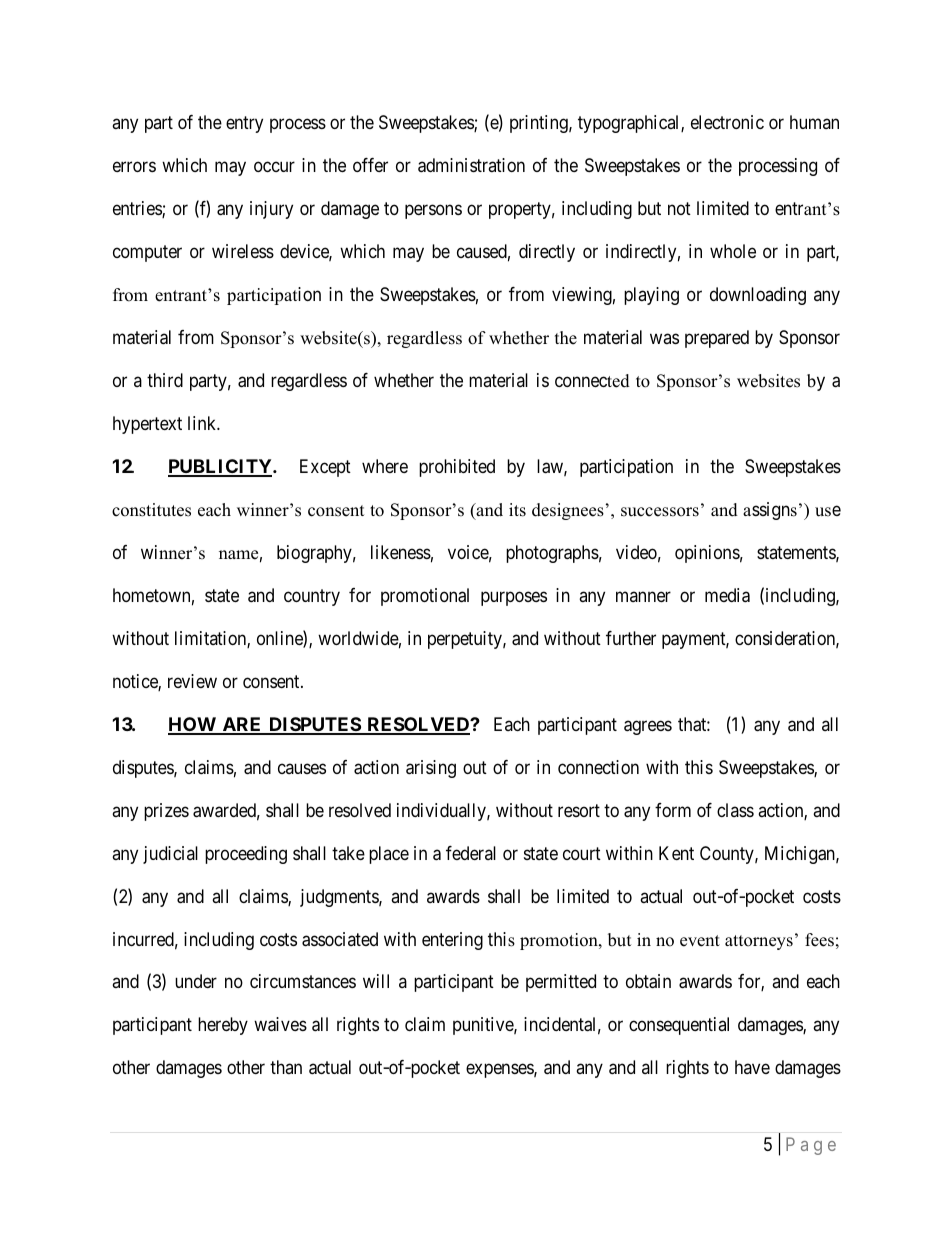 Image resolution: width=952 pixels, height=1233 pixels. What do you see at coordinates (727, 595) in the document?
I see `media` at bounding box center [727, 595].
